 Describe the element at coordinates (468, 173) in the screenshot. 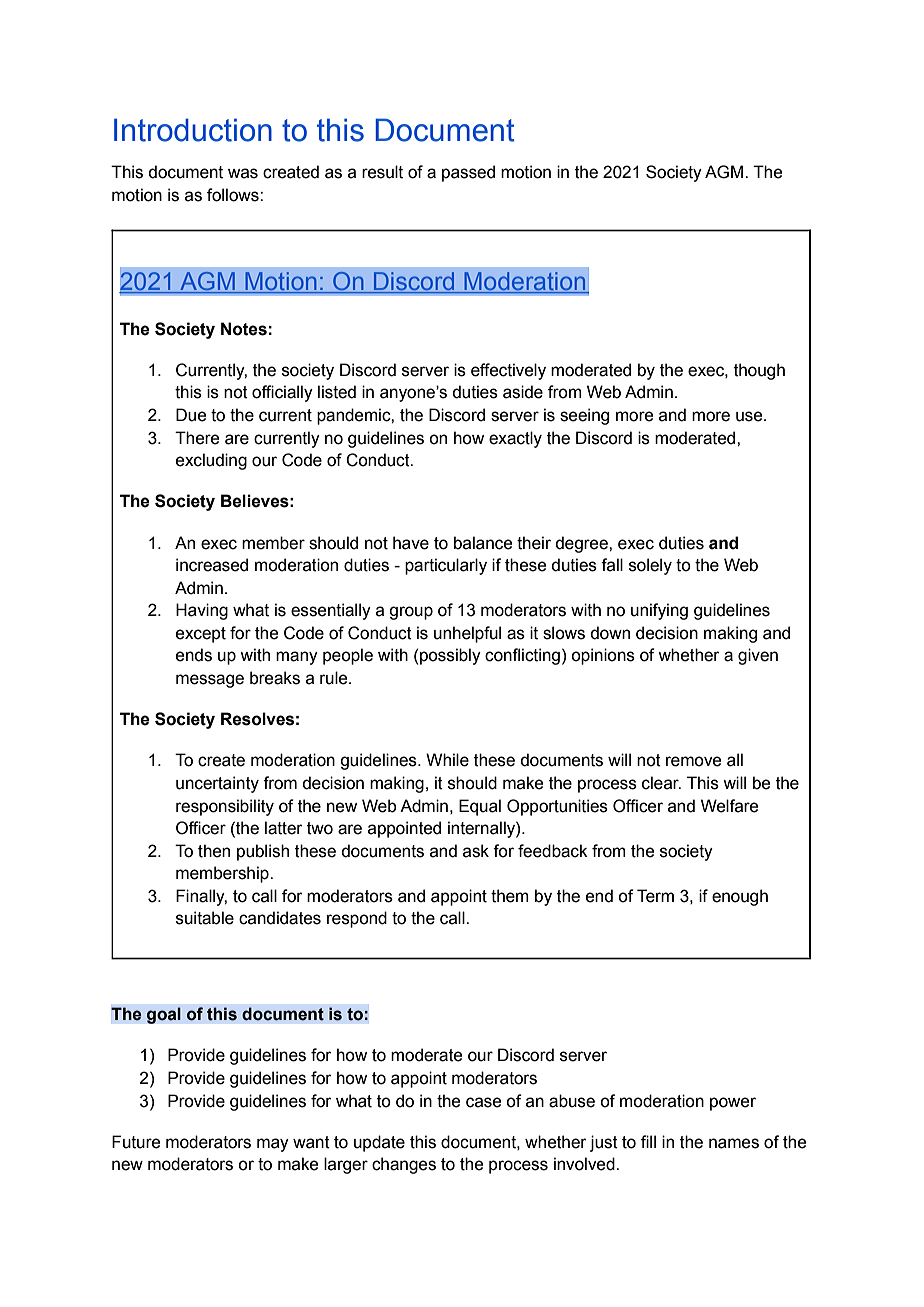

I see `passed` at that location.
